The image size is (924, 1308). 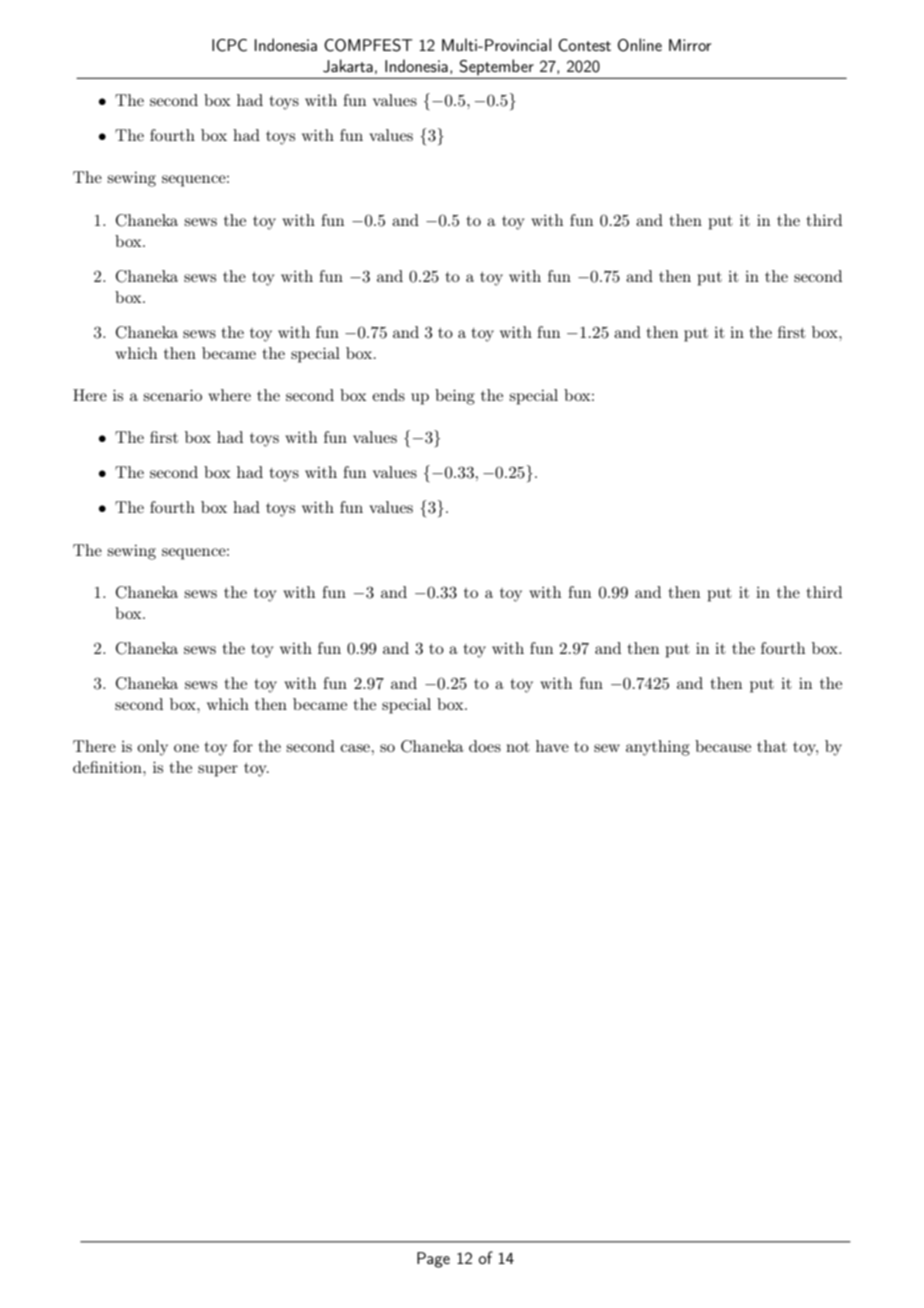 What do you see at coordinates (229, 45) in the screenshot?
I see `ICPC` at bounding box center [229, 45].
